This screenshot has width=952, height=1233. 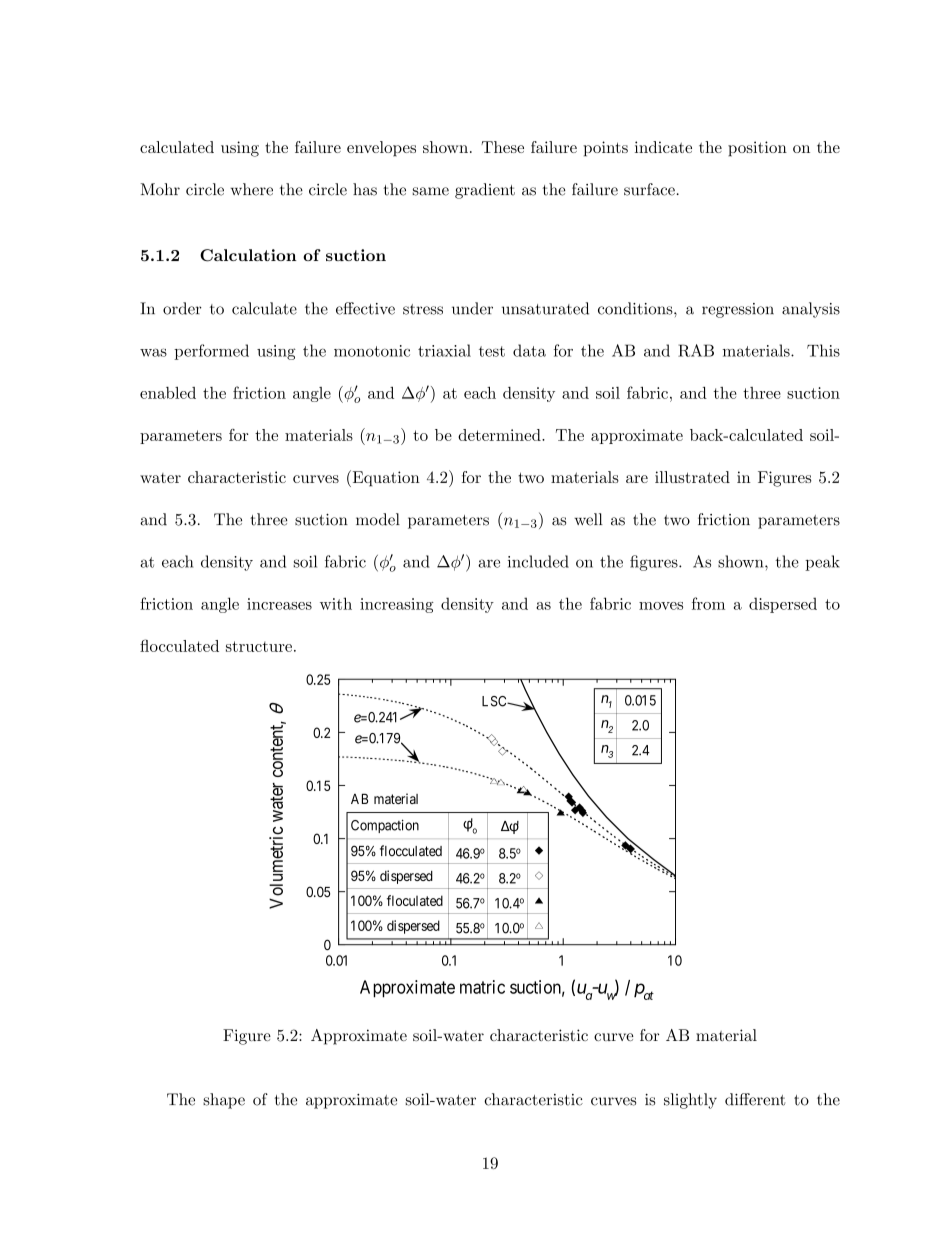 I want to click on slightly, so click(x=690, y=1101).
